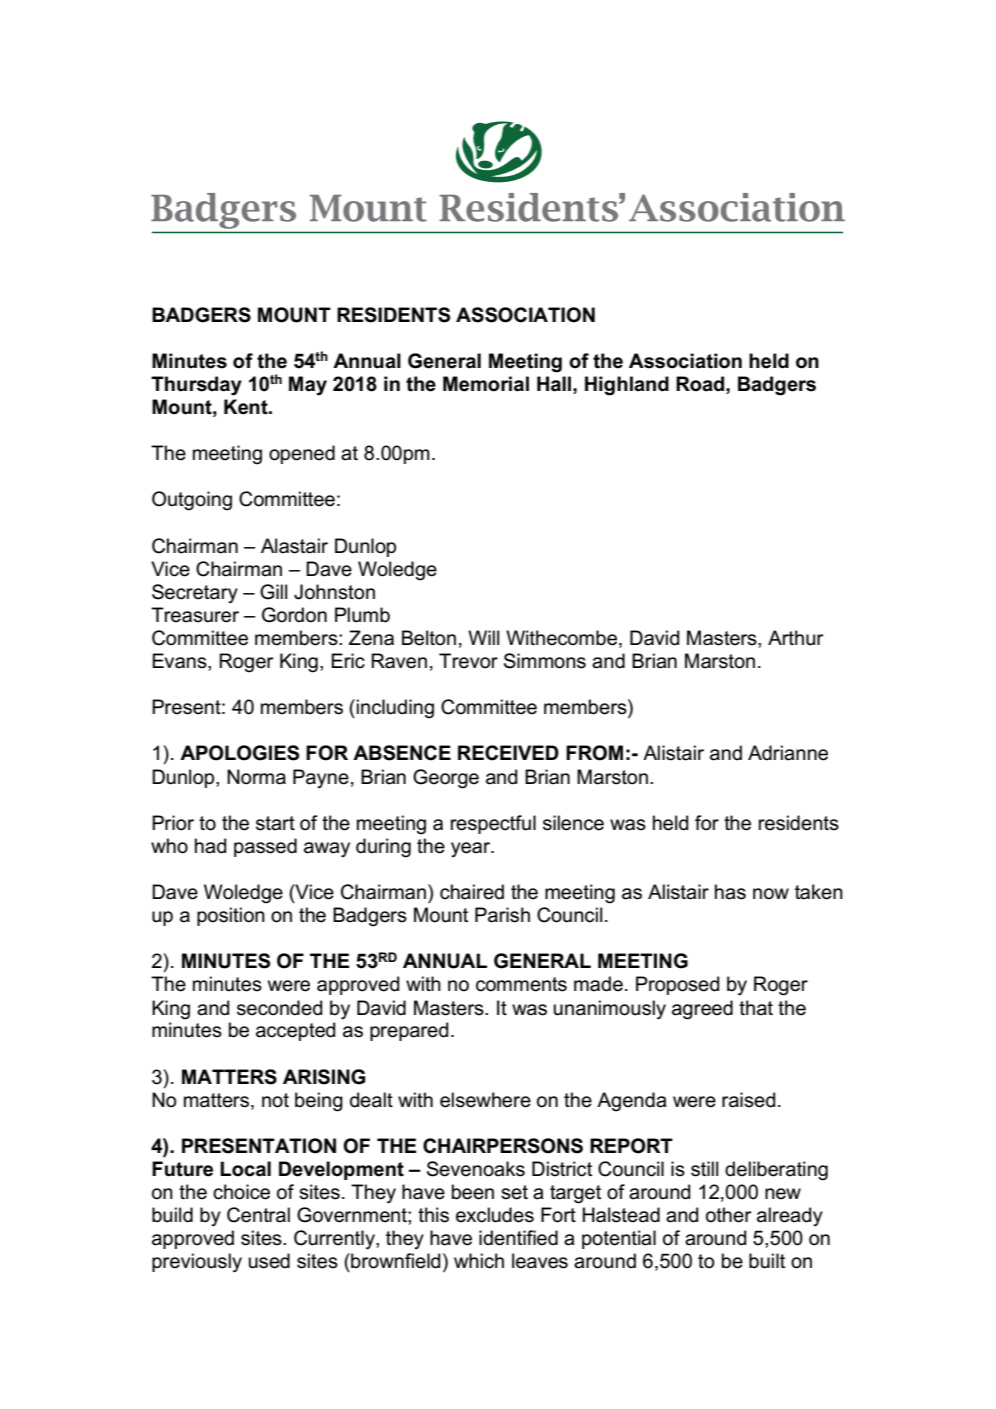  What do you see at coordinates (275, 823) in the document?
I see `start` at bounding box center [275, 823].
